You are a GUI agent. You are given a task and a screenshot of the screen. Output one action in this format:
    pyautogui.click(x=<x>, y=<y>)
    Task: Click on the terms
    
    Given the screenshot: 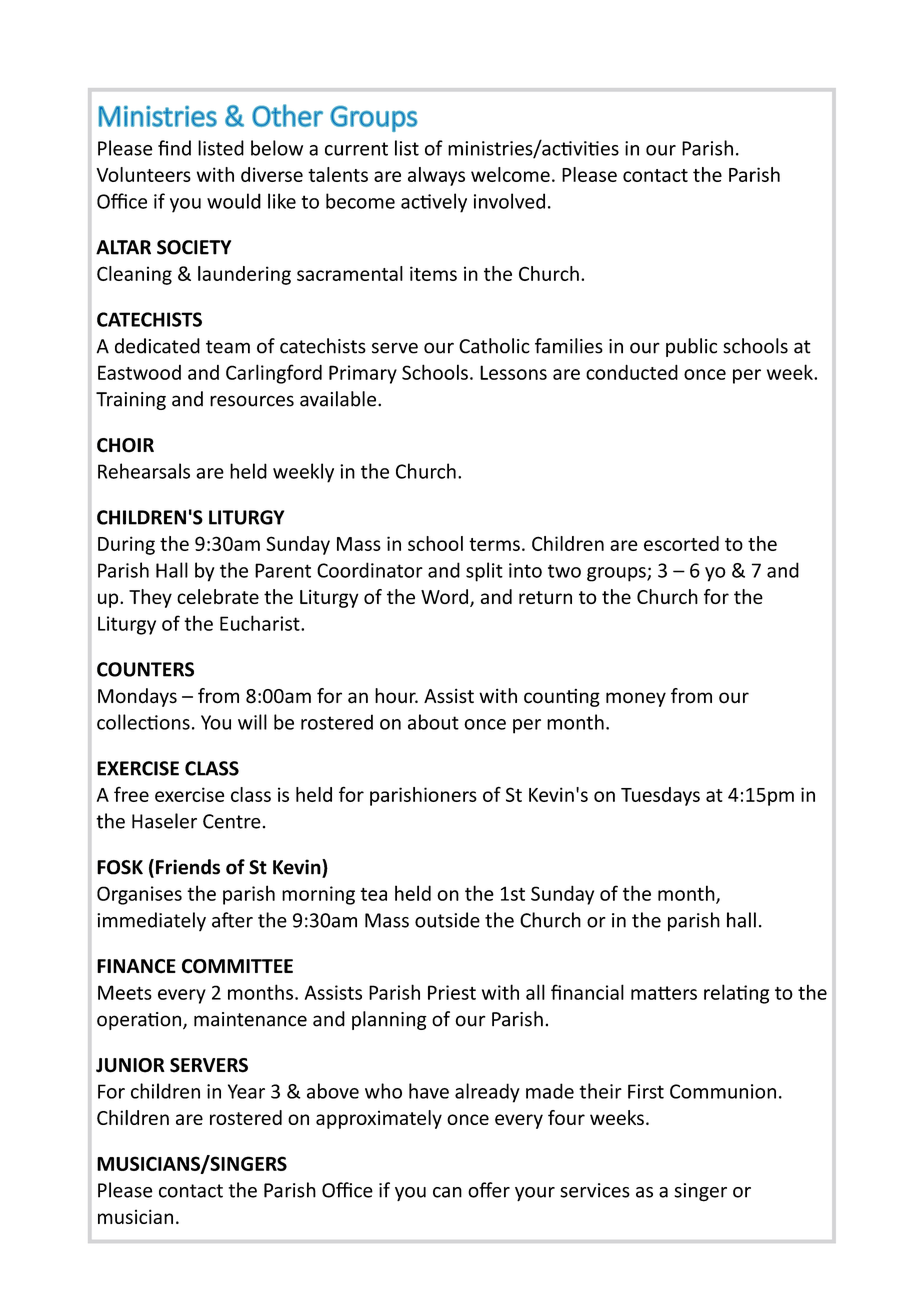 What is the action you would take?
    pyautogui.click(x=494, y=544)
